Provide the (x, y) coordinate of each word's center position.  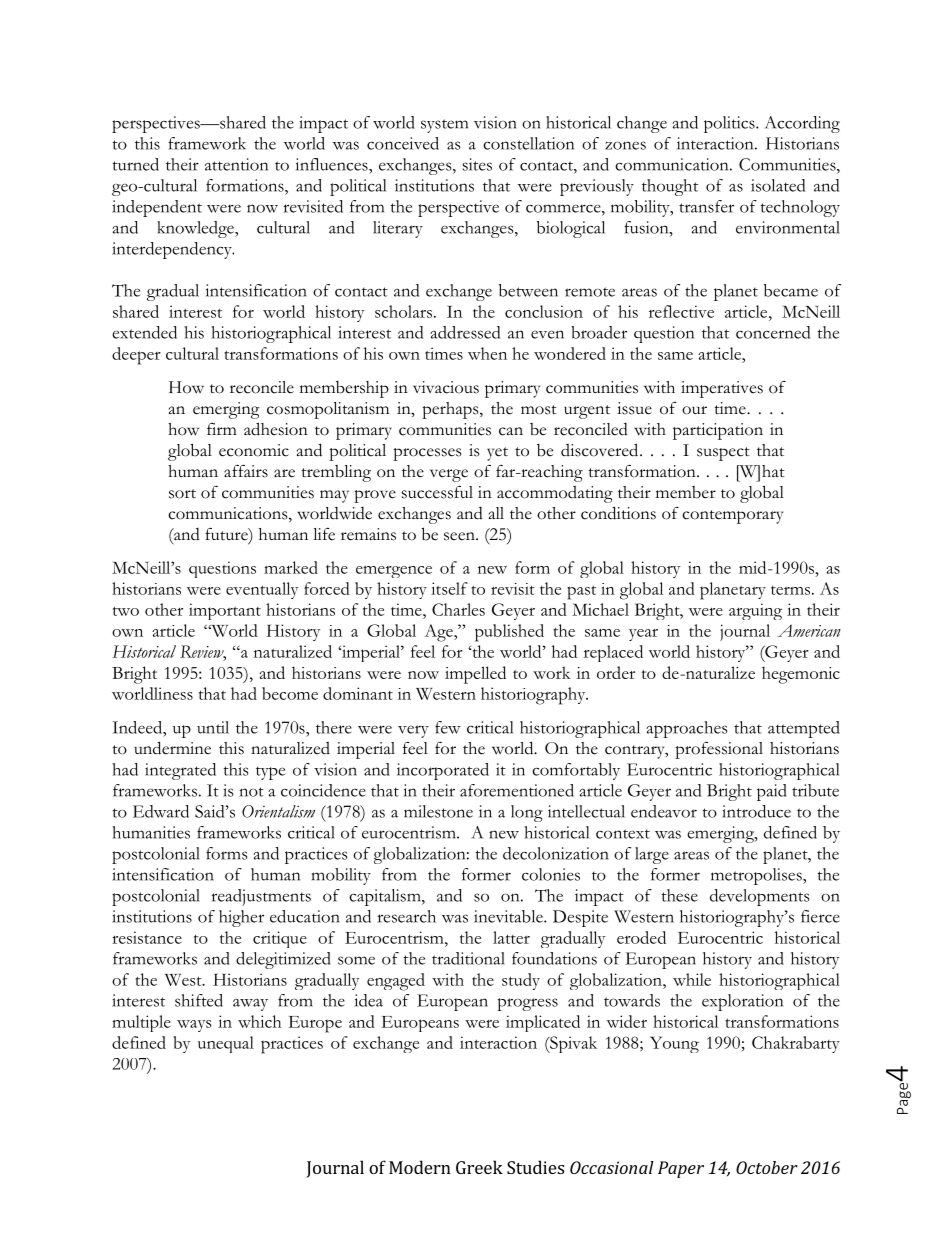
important (225, 611)
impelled (475, 675)
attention (236, 164)
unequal (226, 1044)
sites (477, 164)
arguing (755, 611)
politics (730, 124)
